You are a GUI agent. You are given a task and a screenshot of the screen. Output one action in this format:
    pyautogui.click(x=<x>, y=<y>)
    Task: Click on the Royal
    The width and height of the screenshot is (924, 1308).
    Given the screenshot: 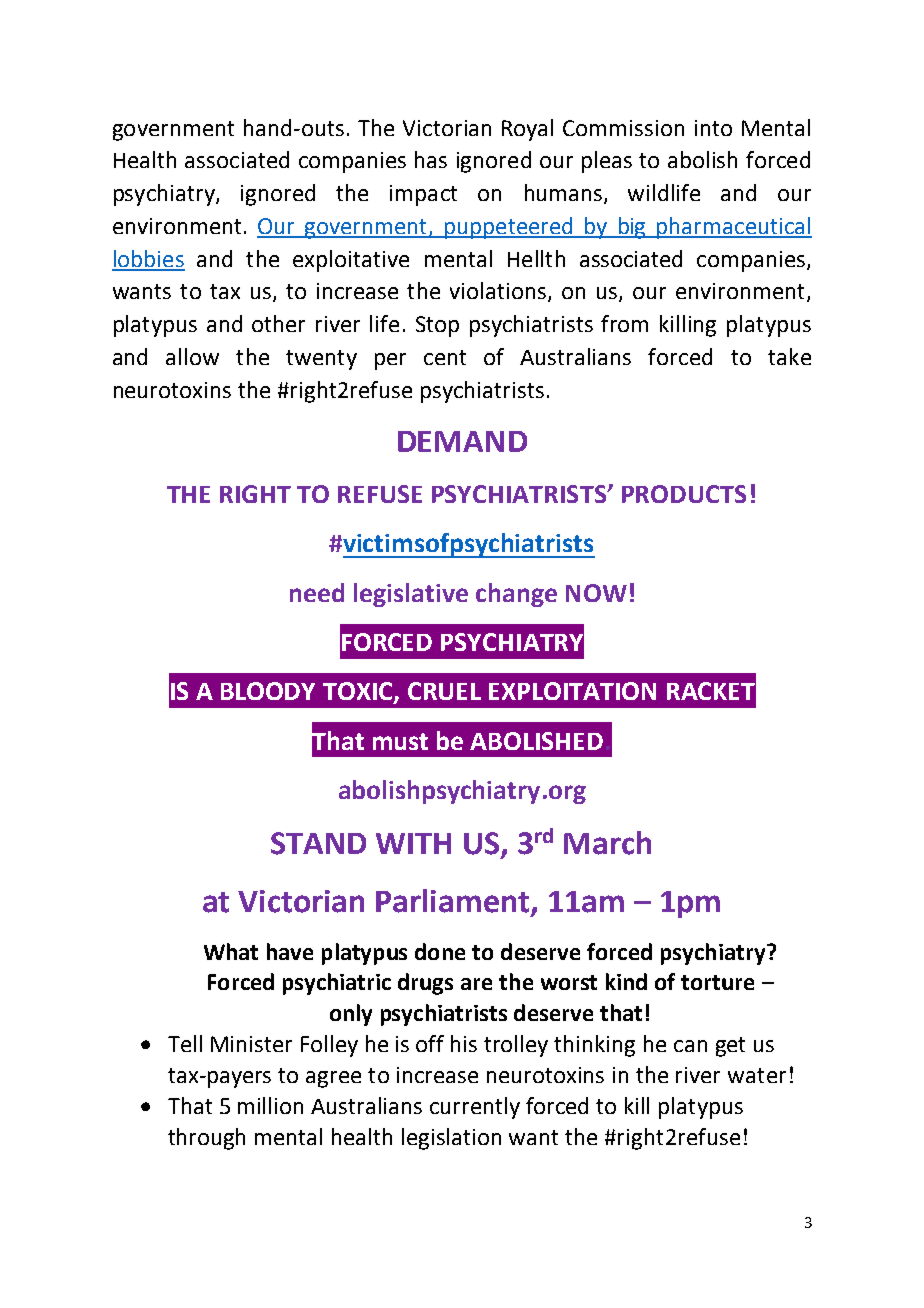 What is the action you would take?
    pyautogui.click(x=527, y=130)
